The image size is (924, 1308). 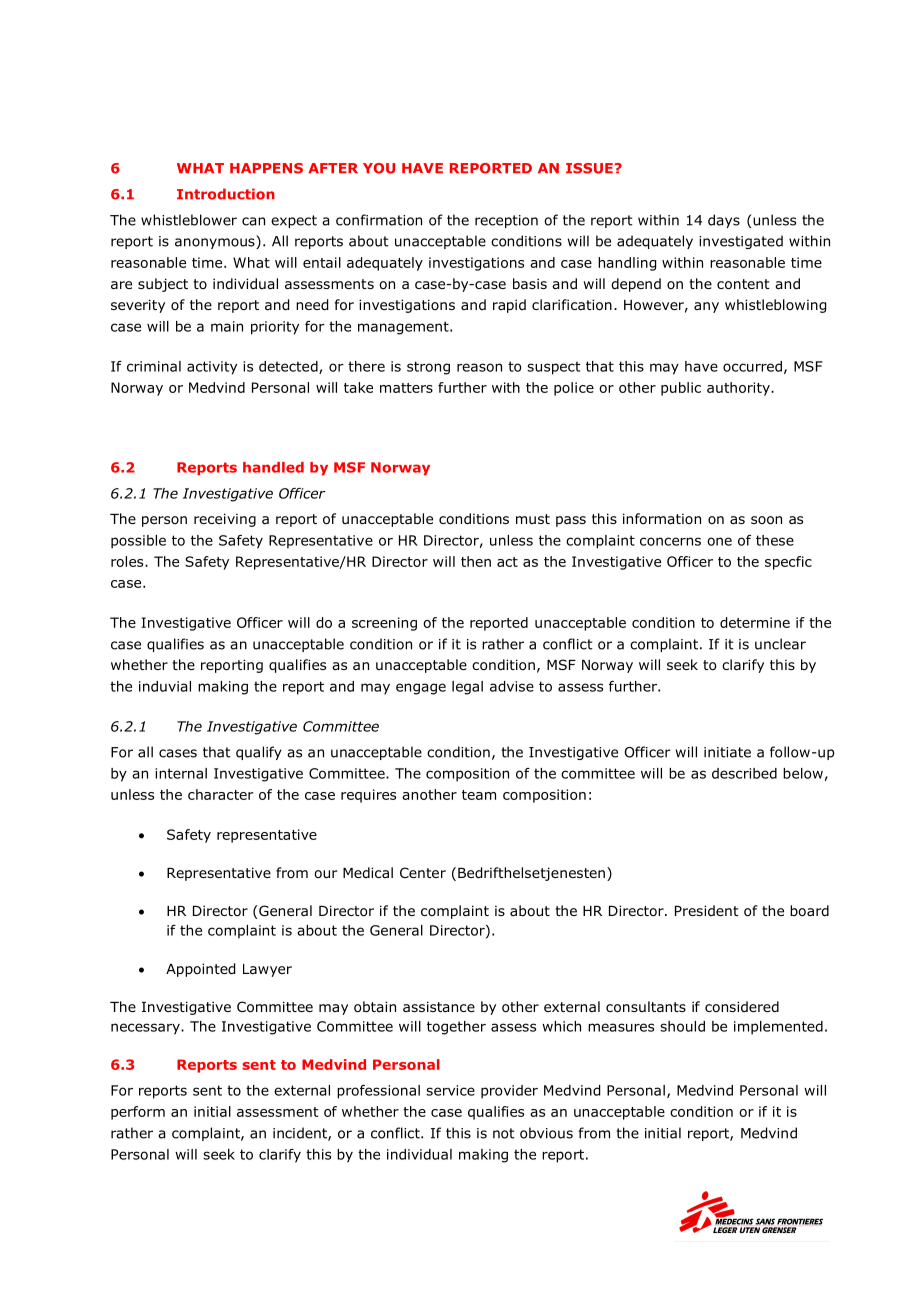 I want to click on days, so click(x=724, y=221).
